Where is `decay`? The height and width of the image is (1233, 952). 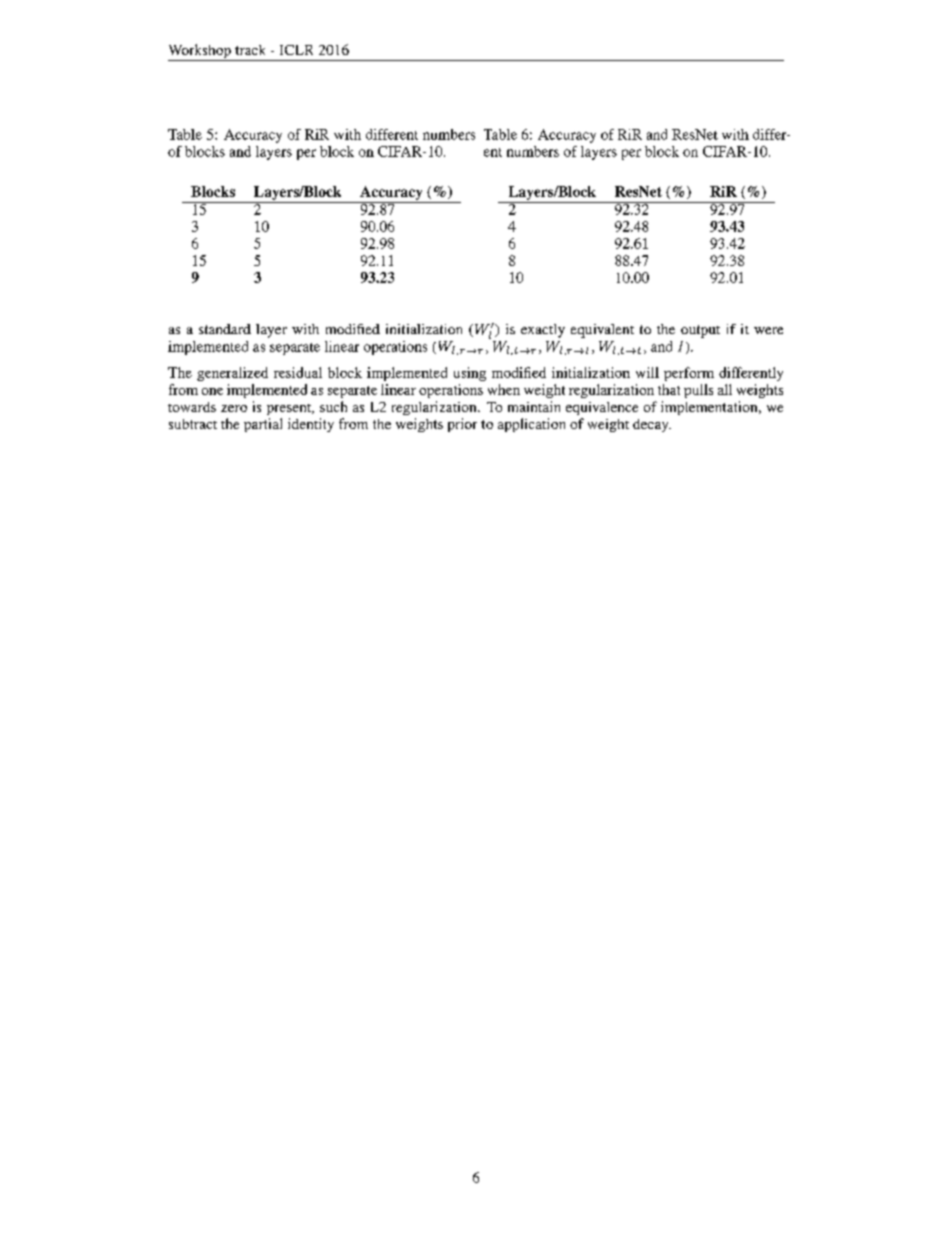
decay is located at coordinates (652, 425).
